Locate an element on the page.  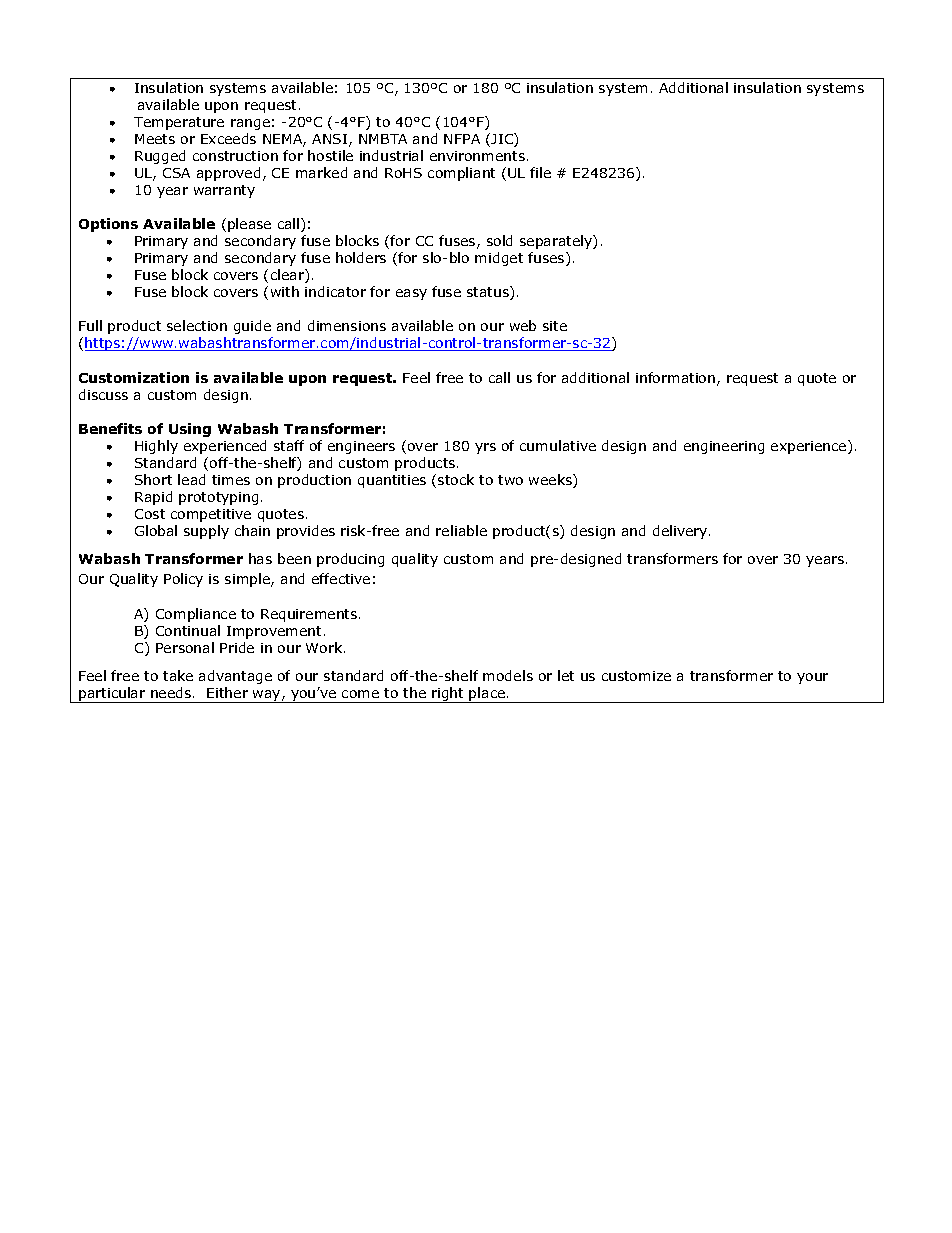
web is located at coordinates (523, 325).
